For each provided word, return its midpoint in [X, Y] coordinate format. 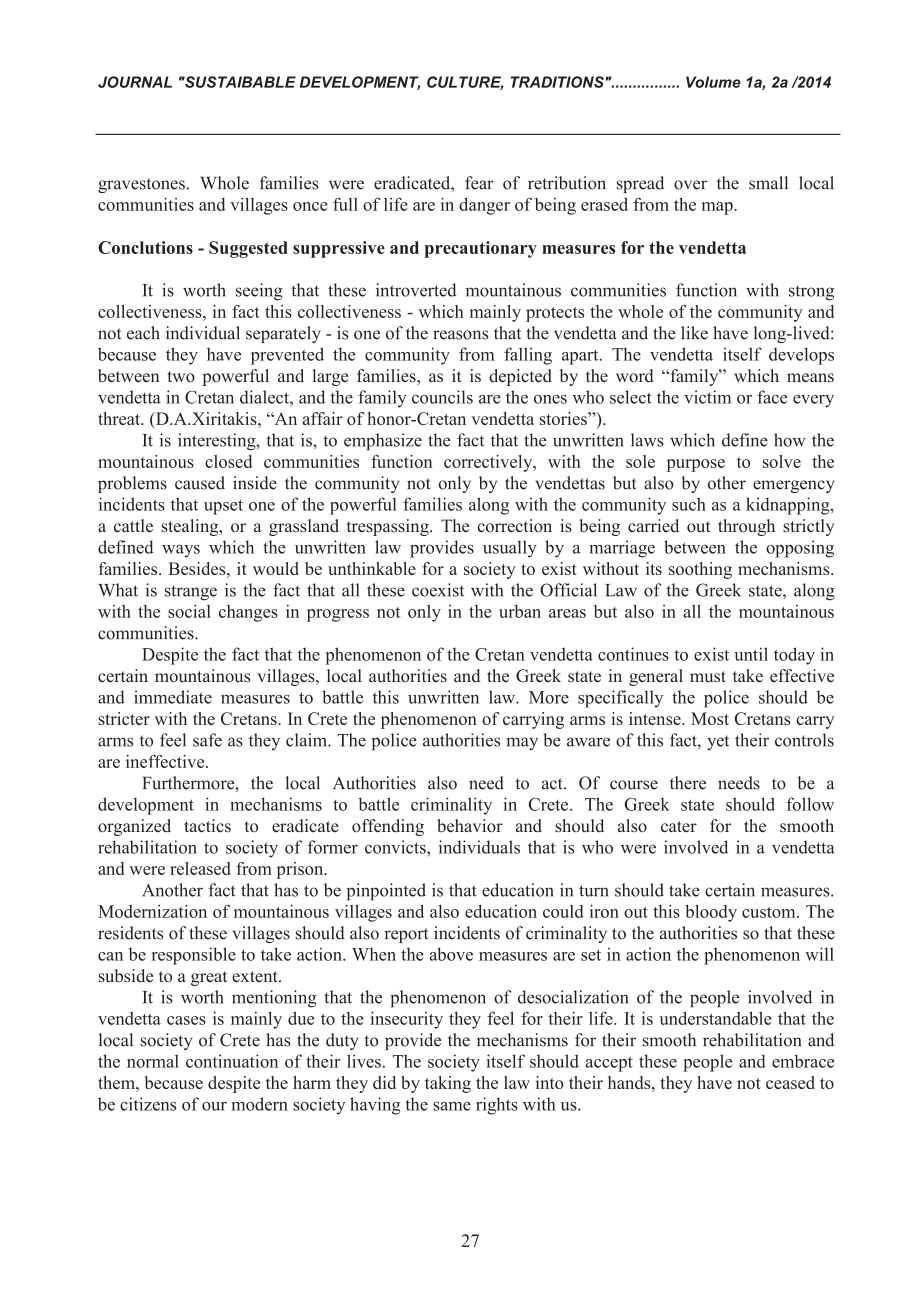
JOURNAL [135, 82]
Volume [713, 82]
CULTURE [465, 83]
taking [448, 1084]
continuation [232, 1061]
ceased [790, 1082]
